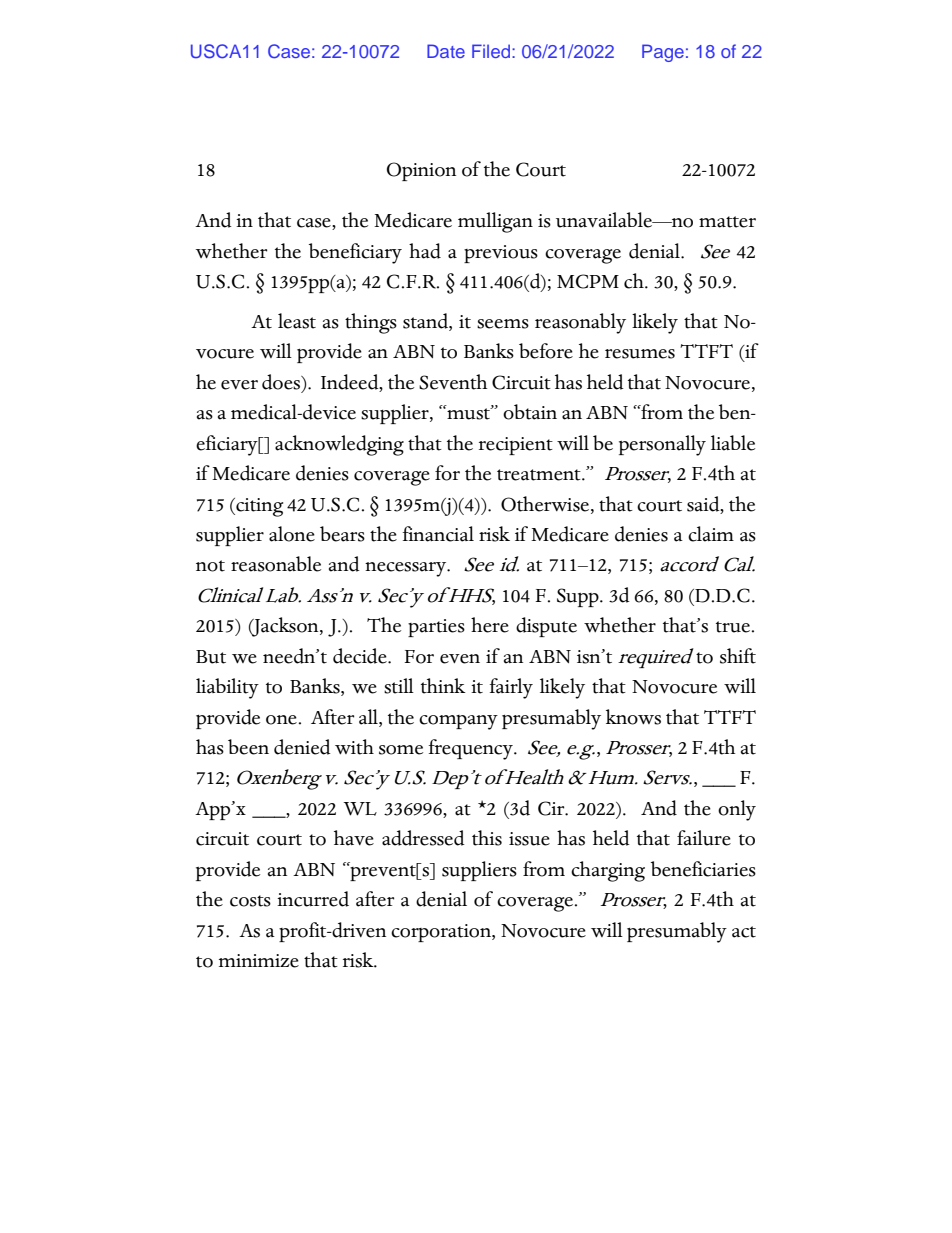 This screenshot has width=952, height=1233. I want to click on Date, so click(446, 51).
